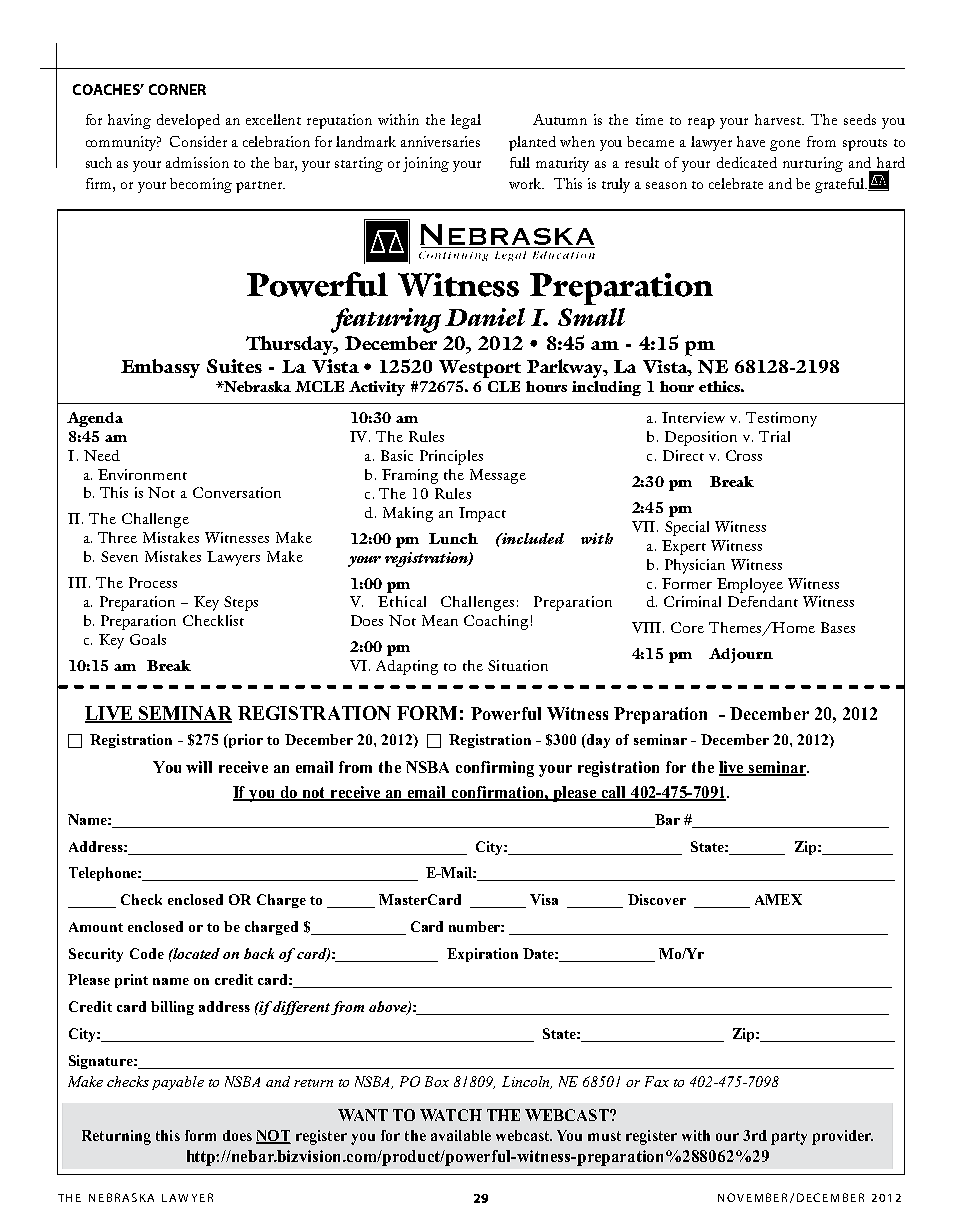  What do you see at coordinates (763, 601) in the screenshot?
I see `Defendant` at bounding box center [763, 601].
